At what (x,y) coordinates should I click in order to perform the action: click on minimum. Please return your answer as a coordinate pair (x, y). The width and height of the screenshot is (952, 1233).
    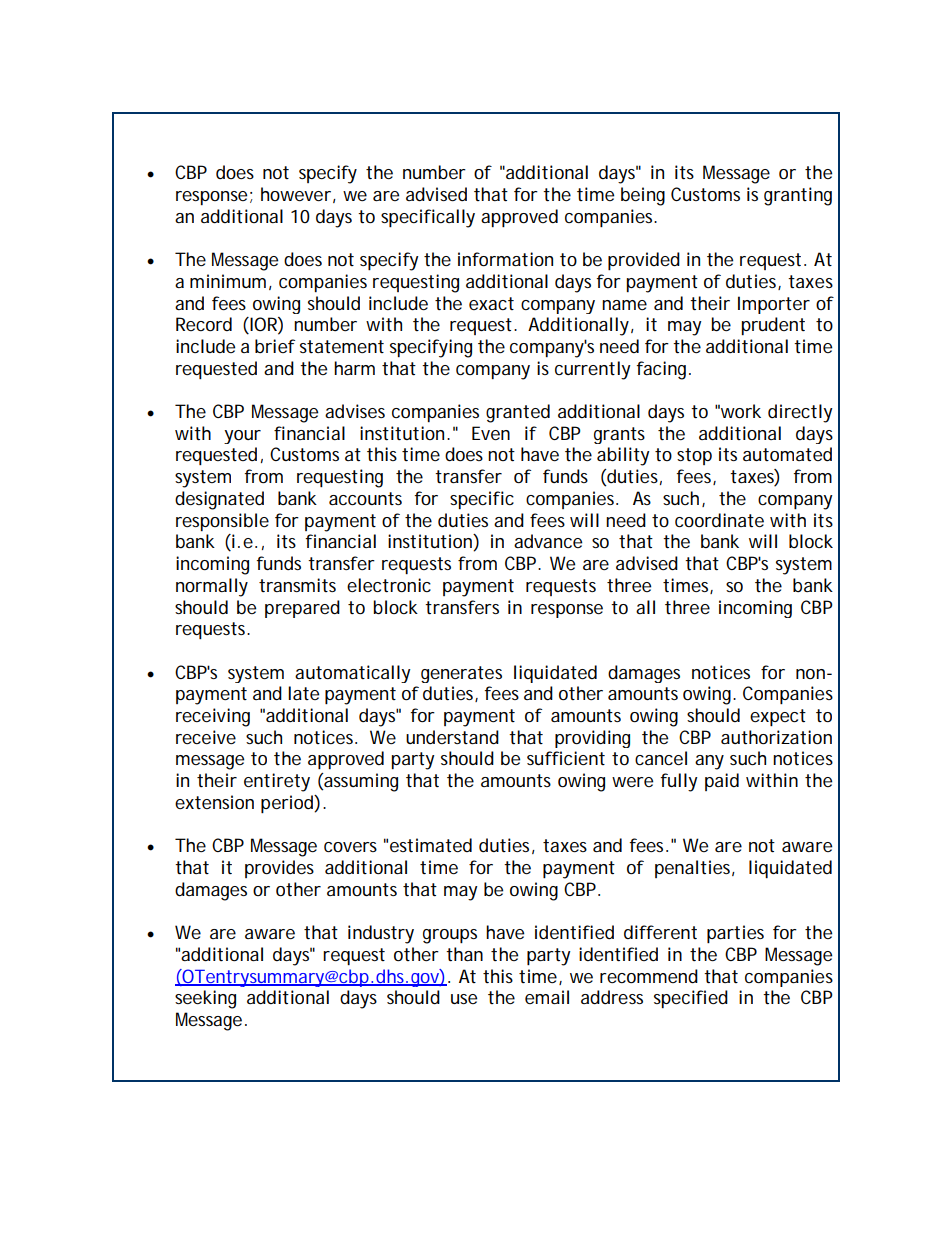
    Looking at the image, I should click on (228, 281).
